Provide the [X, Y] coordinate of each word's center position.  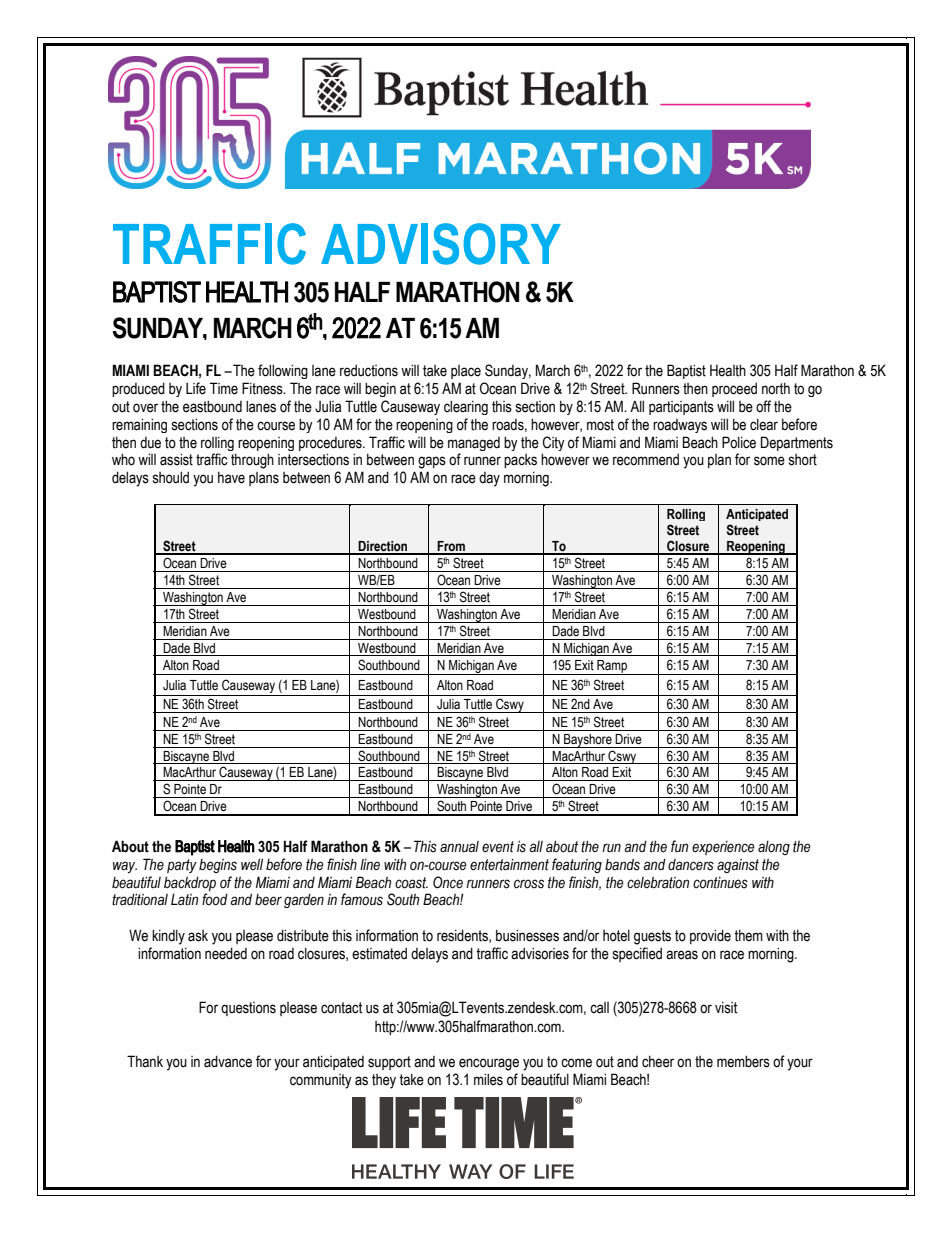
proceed [734, 390]
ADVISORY [441, 244]
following [283, 371]
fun [679, 846]
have [231, 478]
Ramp [612, 667]
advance [228, 1061]
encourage [489, 1064]
